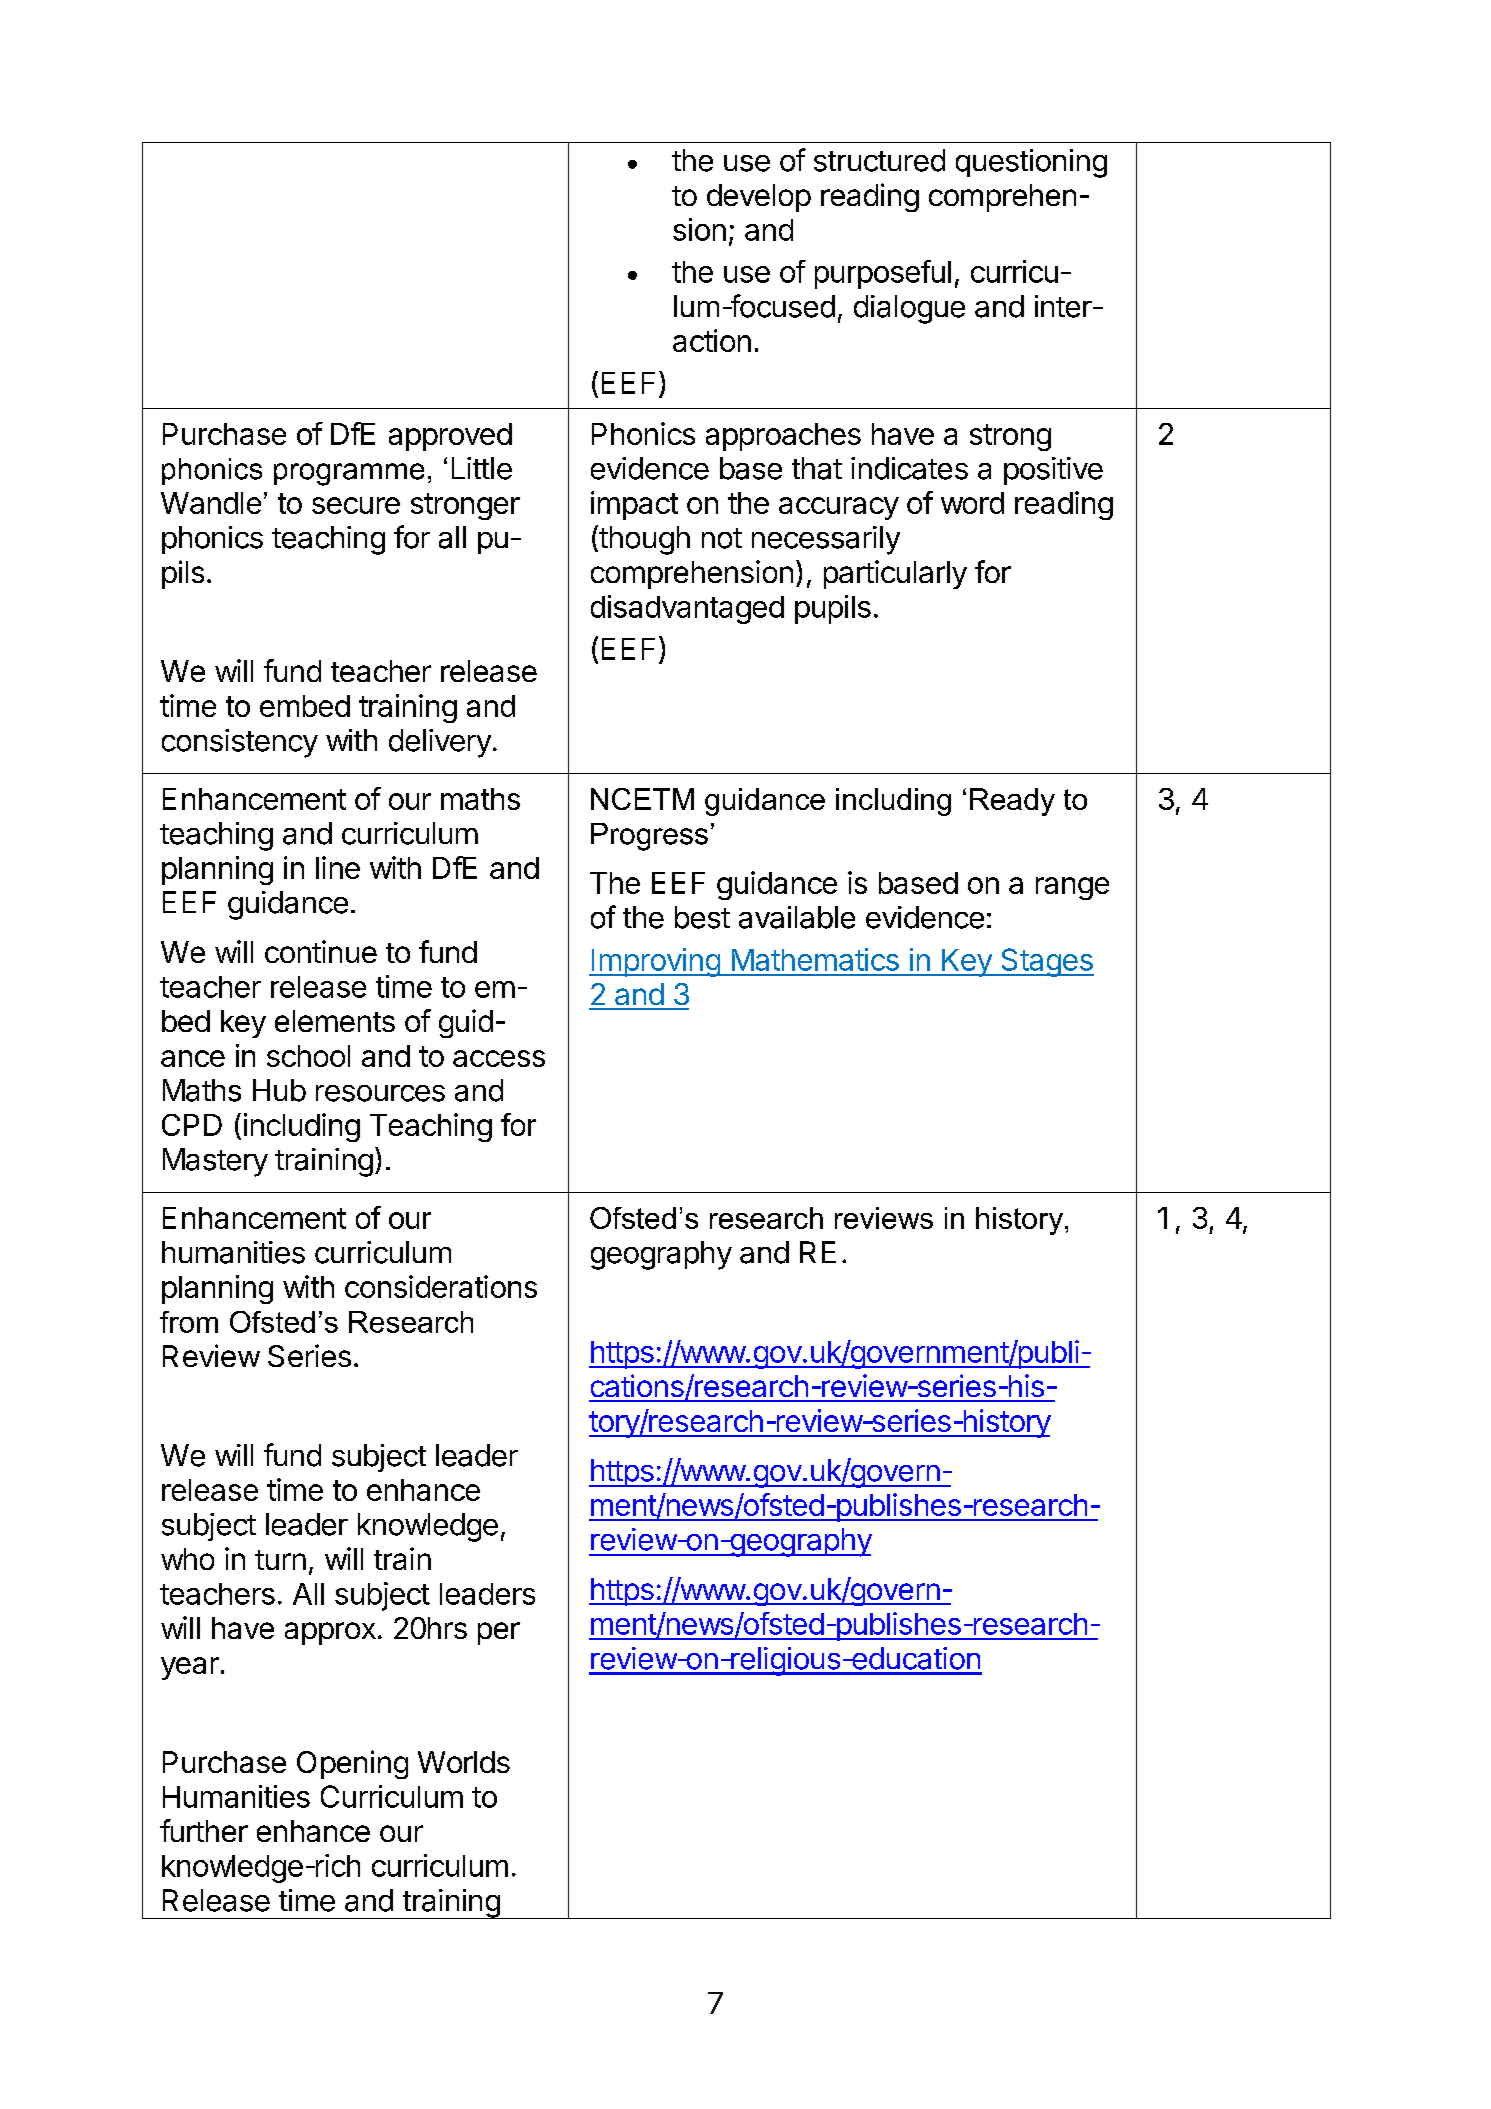 The width and height of the image is (1491, 2109). Describe the element at coordinates (1012, 802) in the image. I see `Ready` at that location.
